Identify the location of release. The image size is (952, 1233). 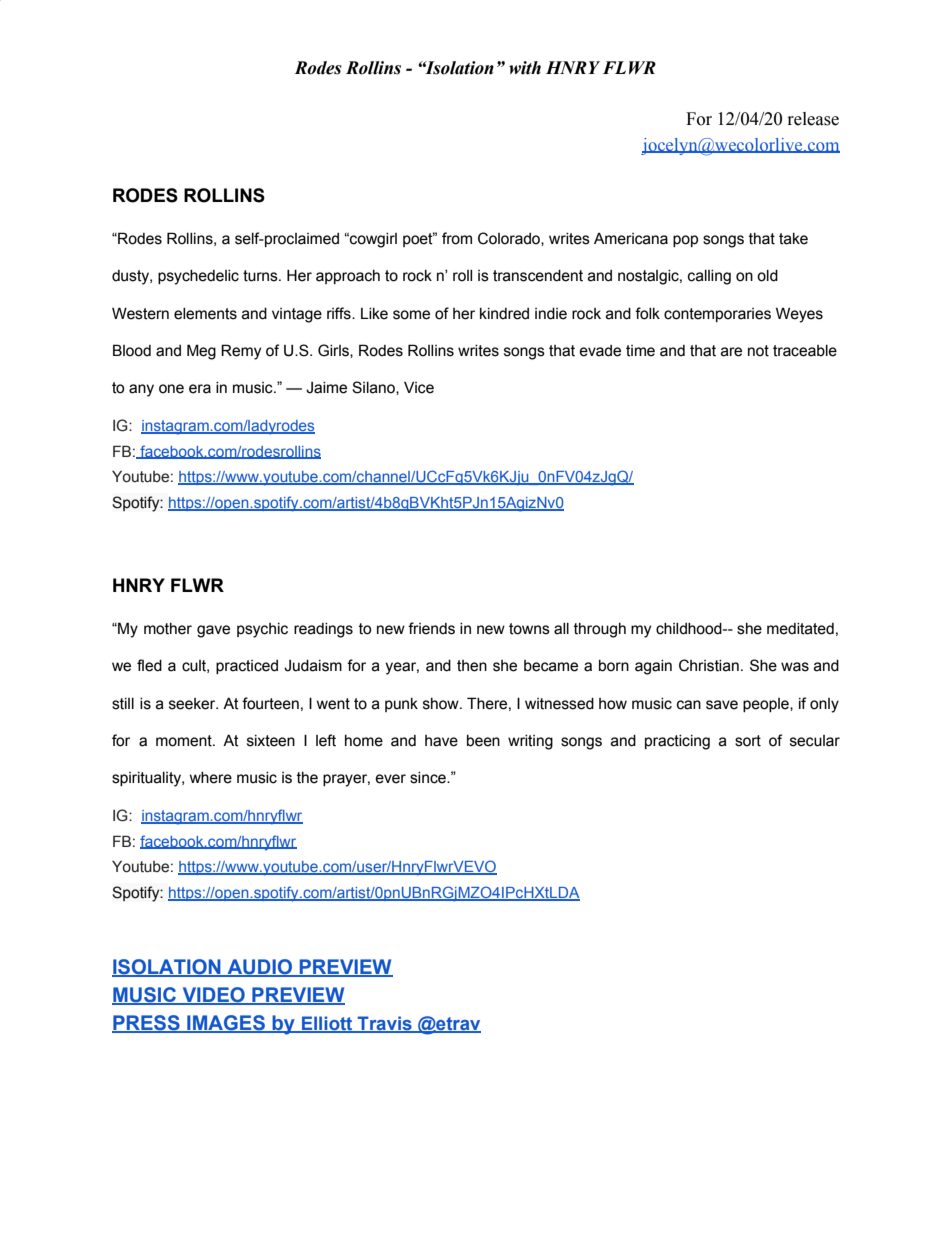
(813, 119).
